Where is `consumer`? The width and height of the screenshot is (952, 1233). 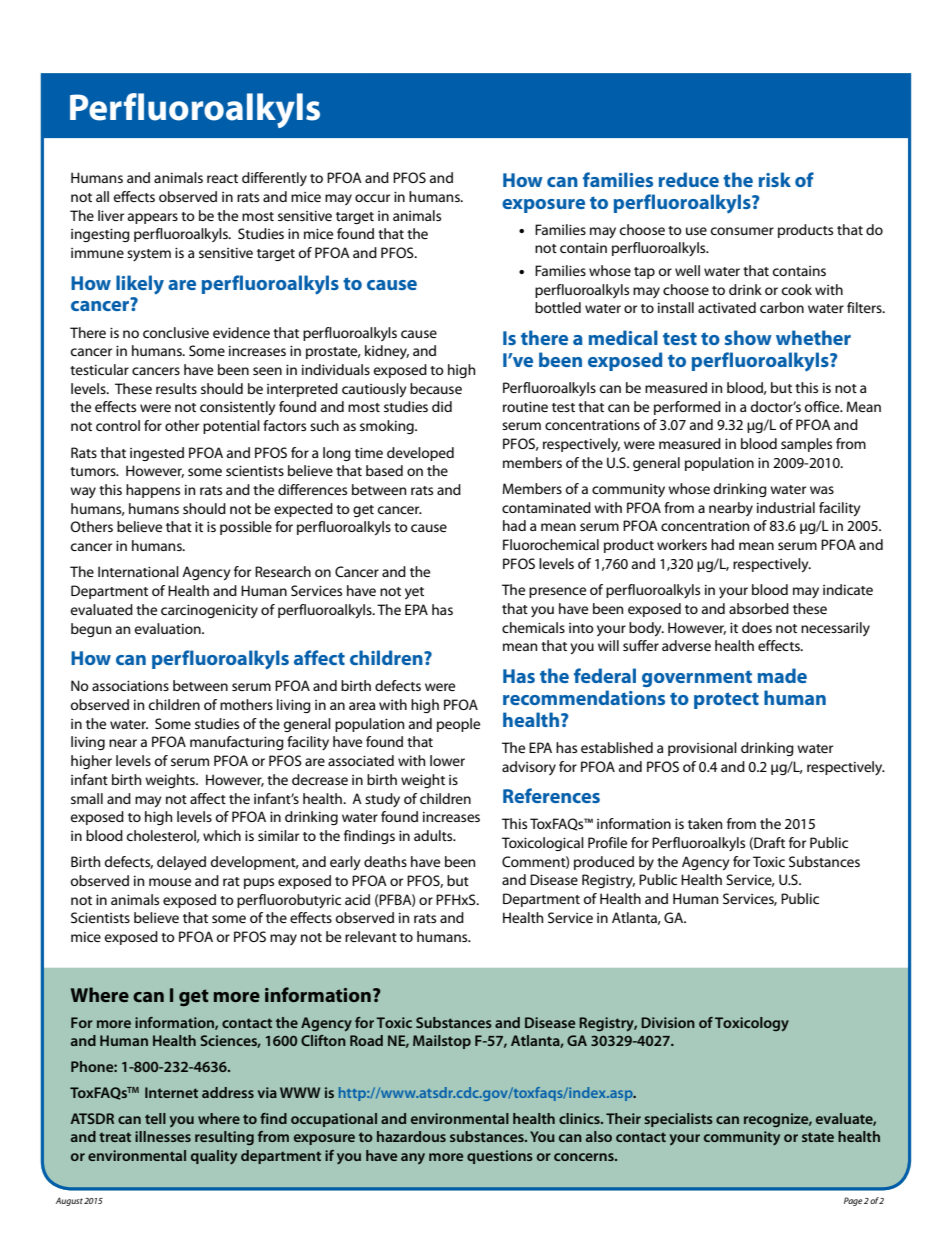 consumer is located at coordinates (742, 231).
